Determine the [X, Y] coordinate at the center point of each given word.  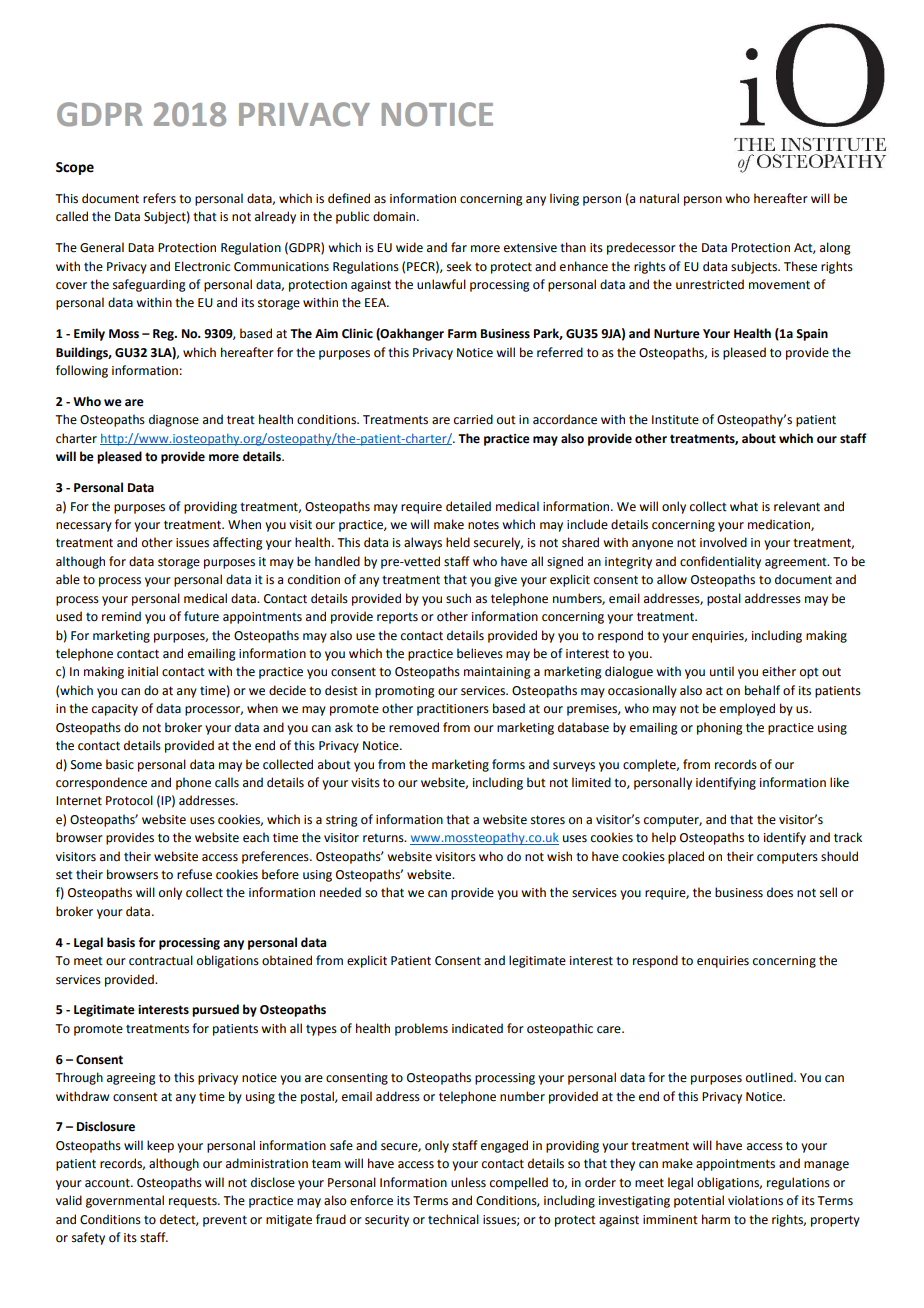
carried [473, 419]
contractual [161, 960]
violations [755, 1200]
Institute [675, 420]
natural [659, 198]
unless [468, 1182]
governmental [125, 1201]
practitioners [453, 710]
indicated [477, 1028]
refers [159, 198]
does [780, 892]
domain [395, 216]
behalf [762, 690]
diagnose [174, 420]
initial [143, 671]
